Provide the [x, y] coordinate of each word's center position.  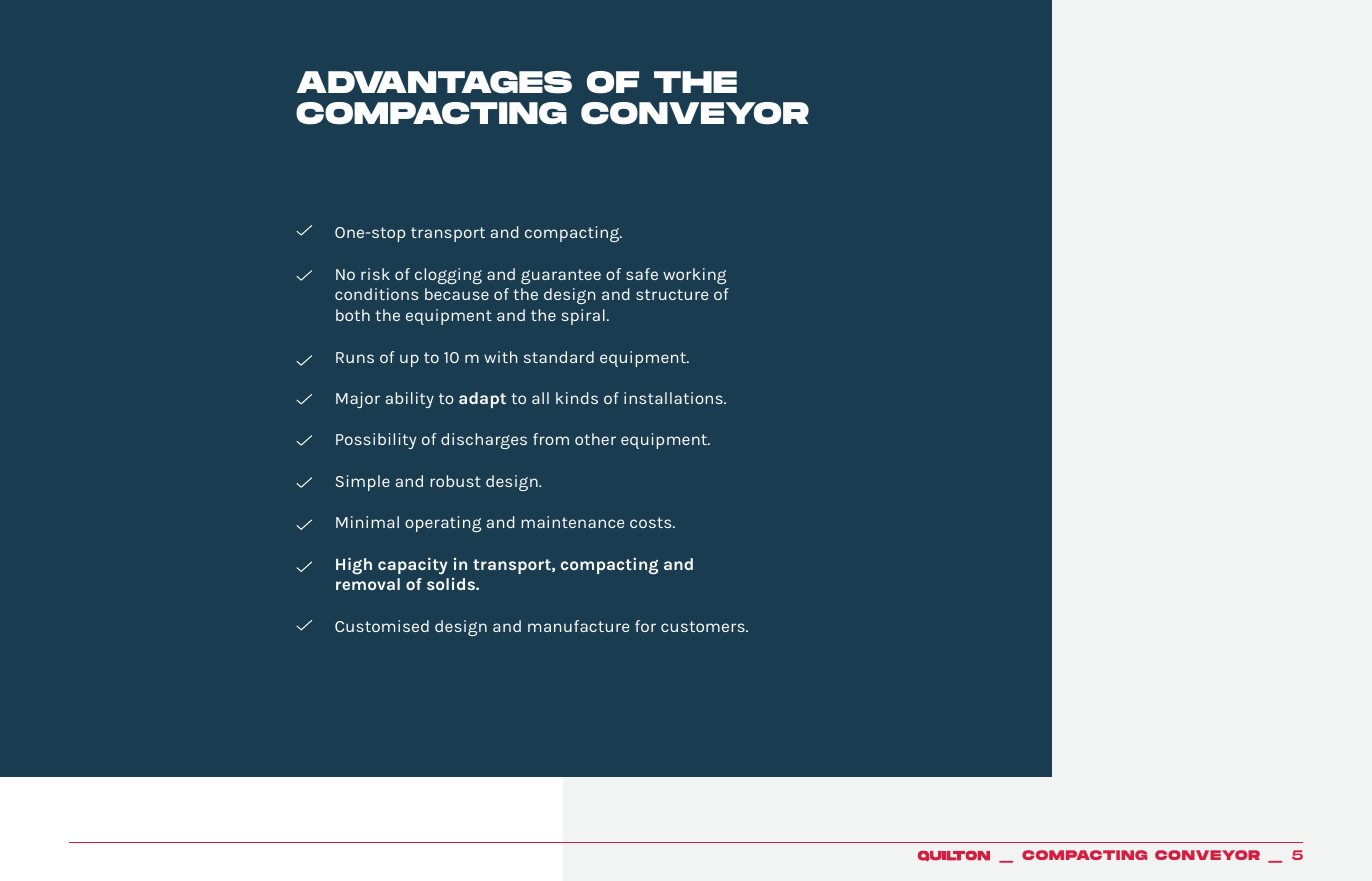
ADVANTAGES [434, 82]
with [500, 357]
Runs [355, 357]
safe [642, 274]
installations [674, 398]
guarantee [561, 276]
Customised [382, 626]
